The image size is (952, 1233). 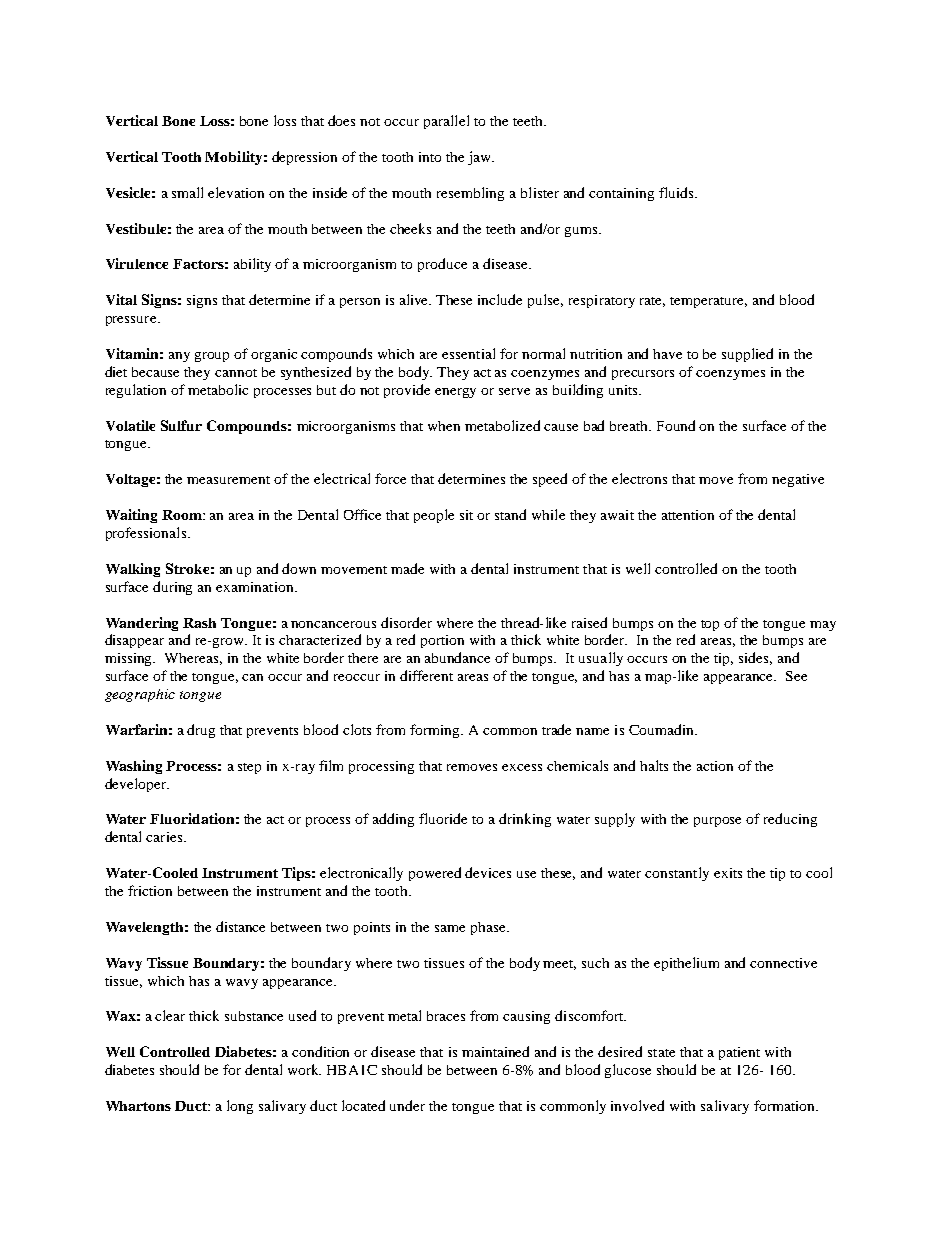 I want to click on step, so click(x=249, y=768).
